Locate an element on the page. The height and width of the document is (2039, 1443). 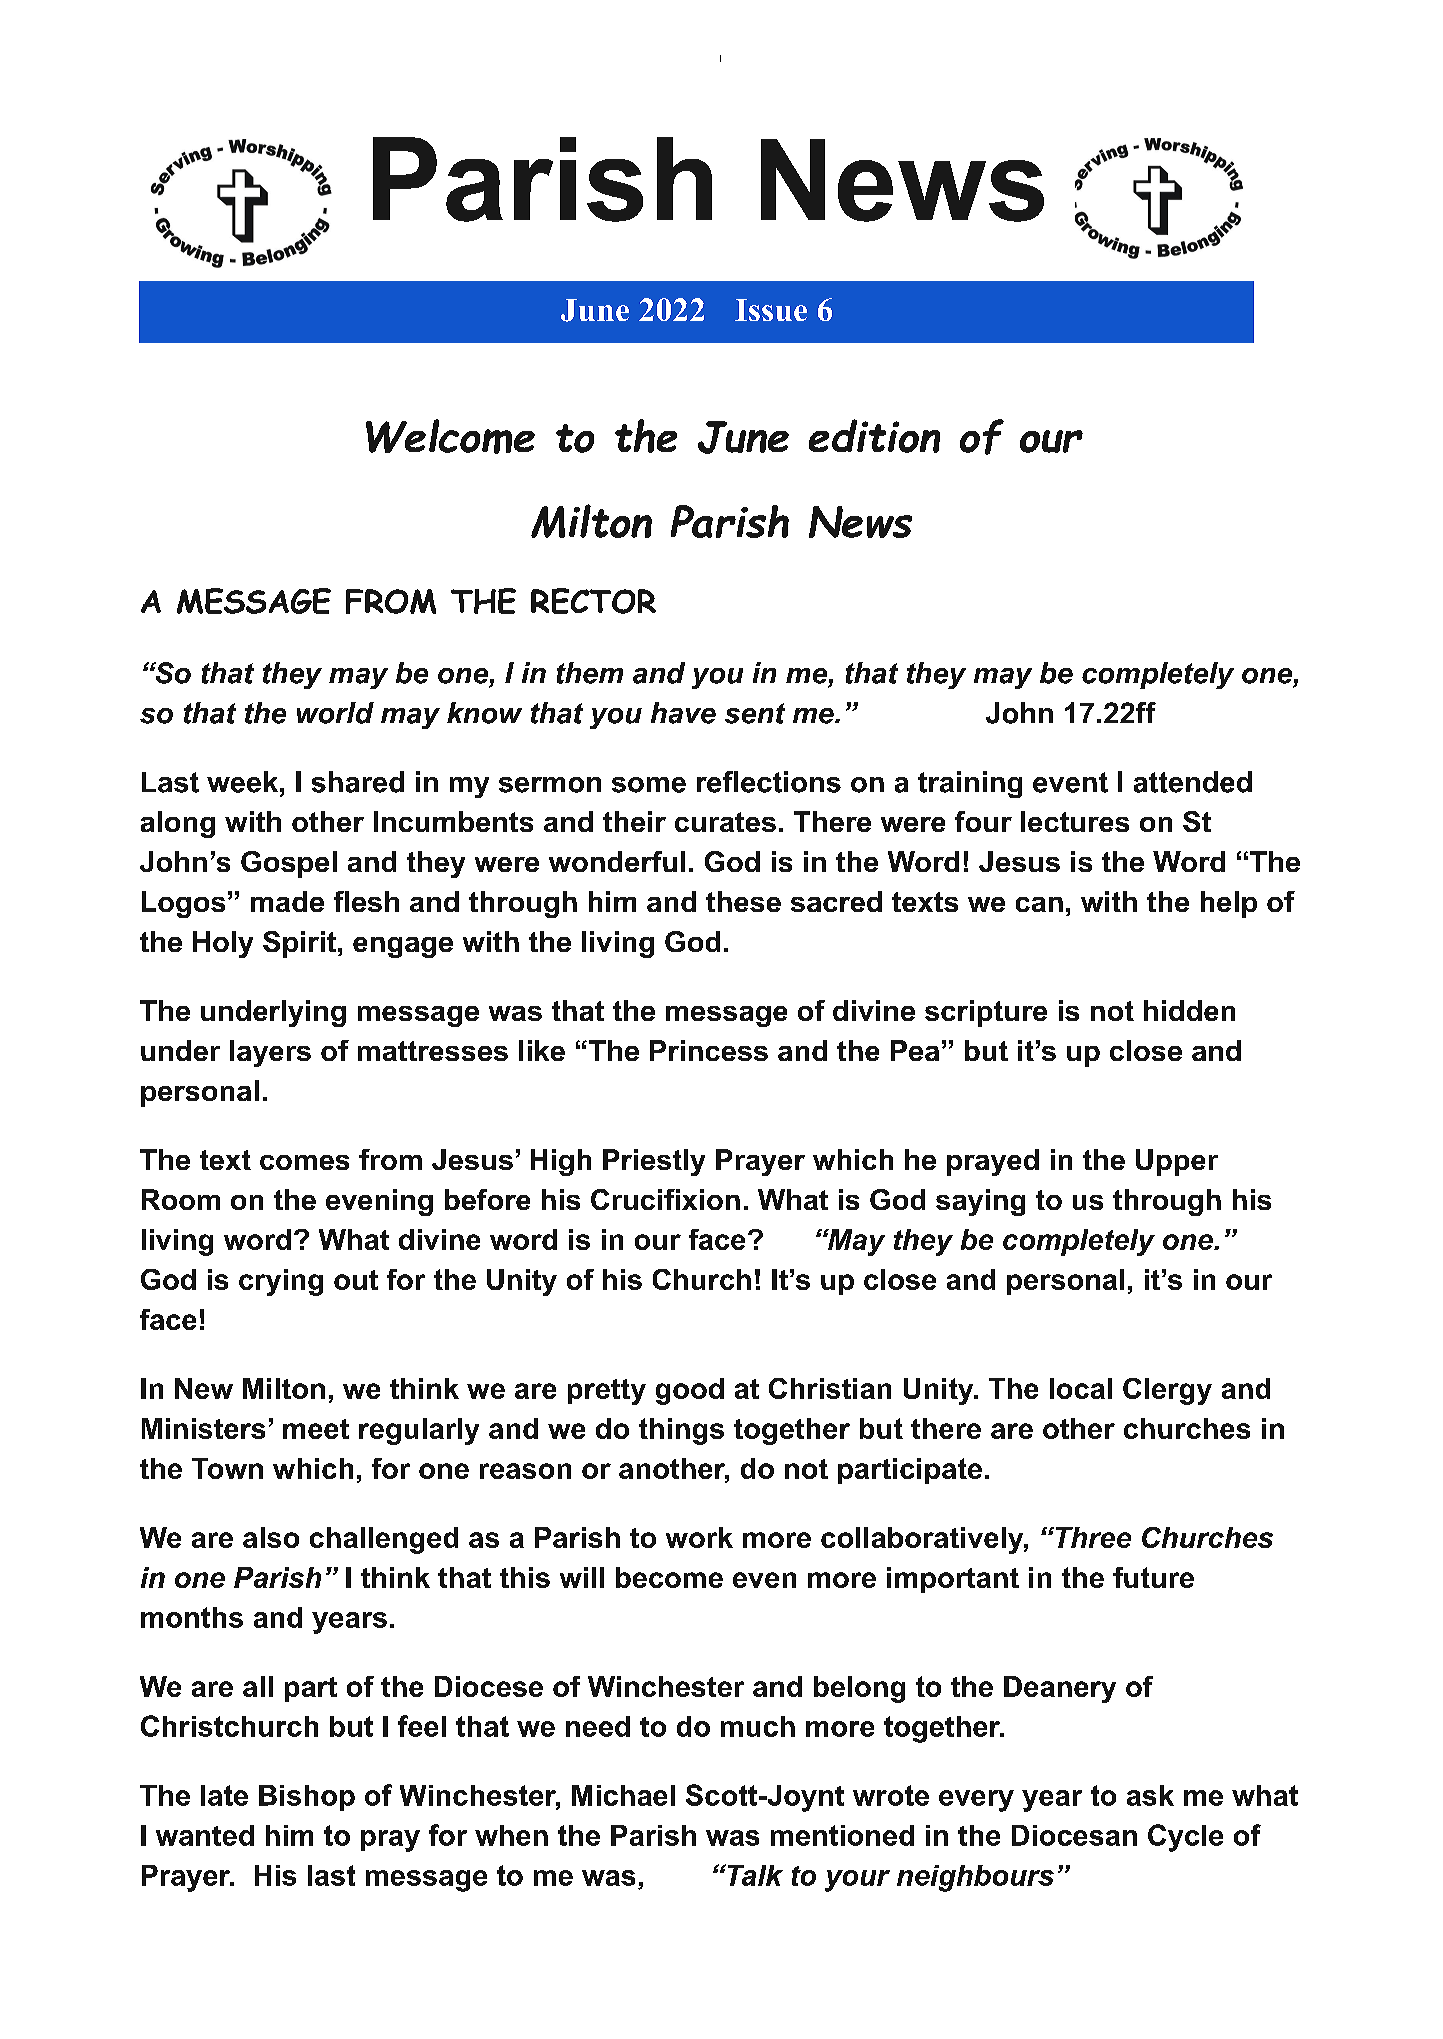
Princess is located at coordinates (709, 1050).
